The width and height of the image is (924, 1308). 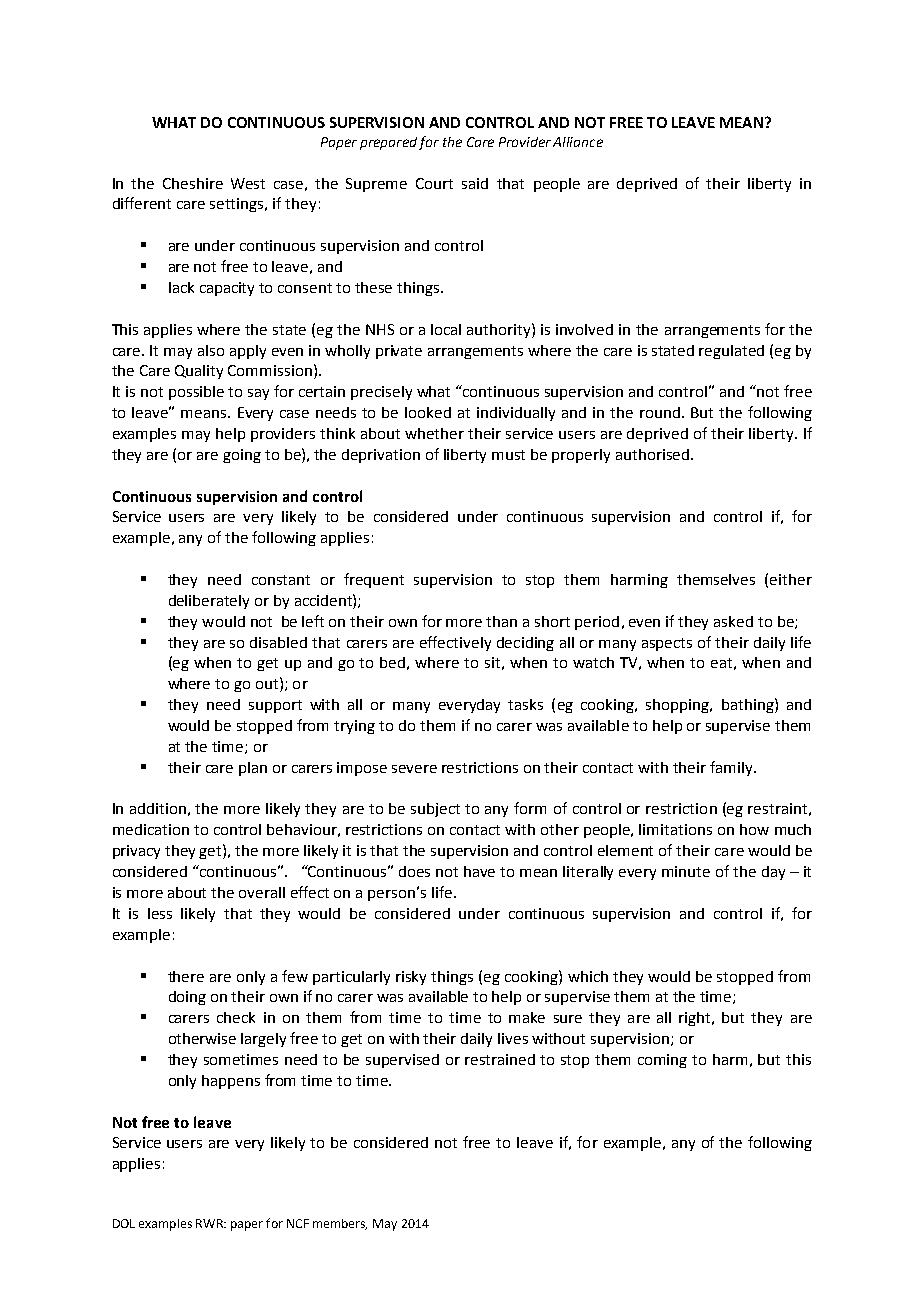 I want to click on going, so click(x=242, y=456).
